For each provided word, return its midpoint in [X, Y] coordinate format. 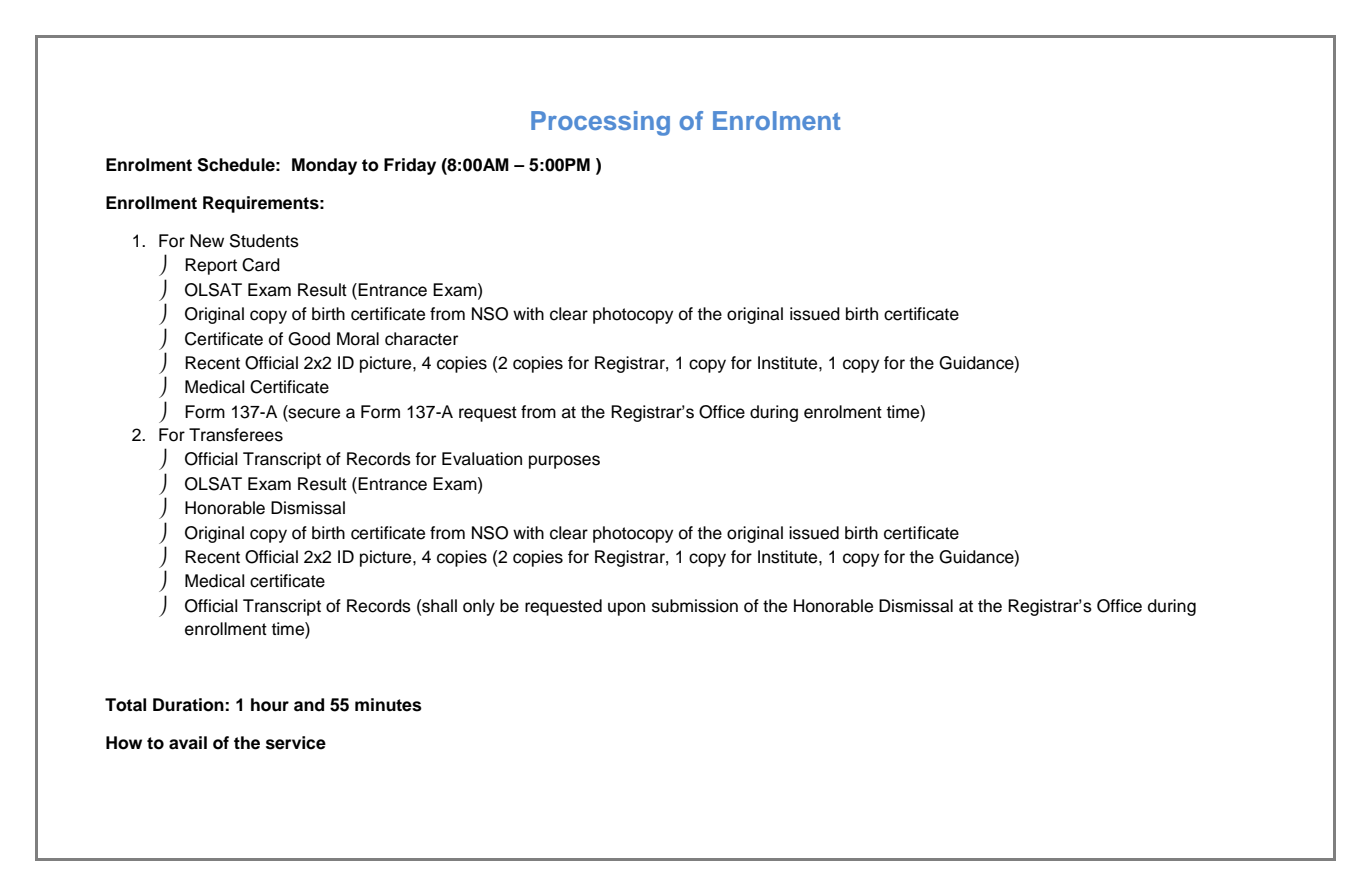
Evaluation [482, 459]
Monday [324, 166]
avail [188, 743]
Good [309, 339]
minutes [388, 705]
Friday [410, 166]
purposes [564, 462]
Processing [600, 123]
